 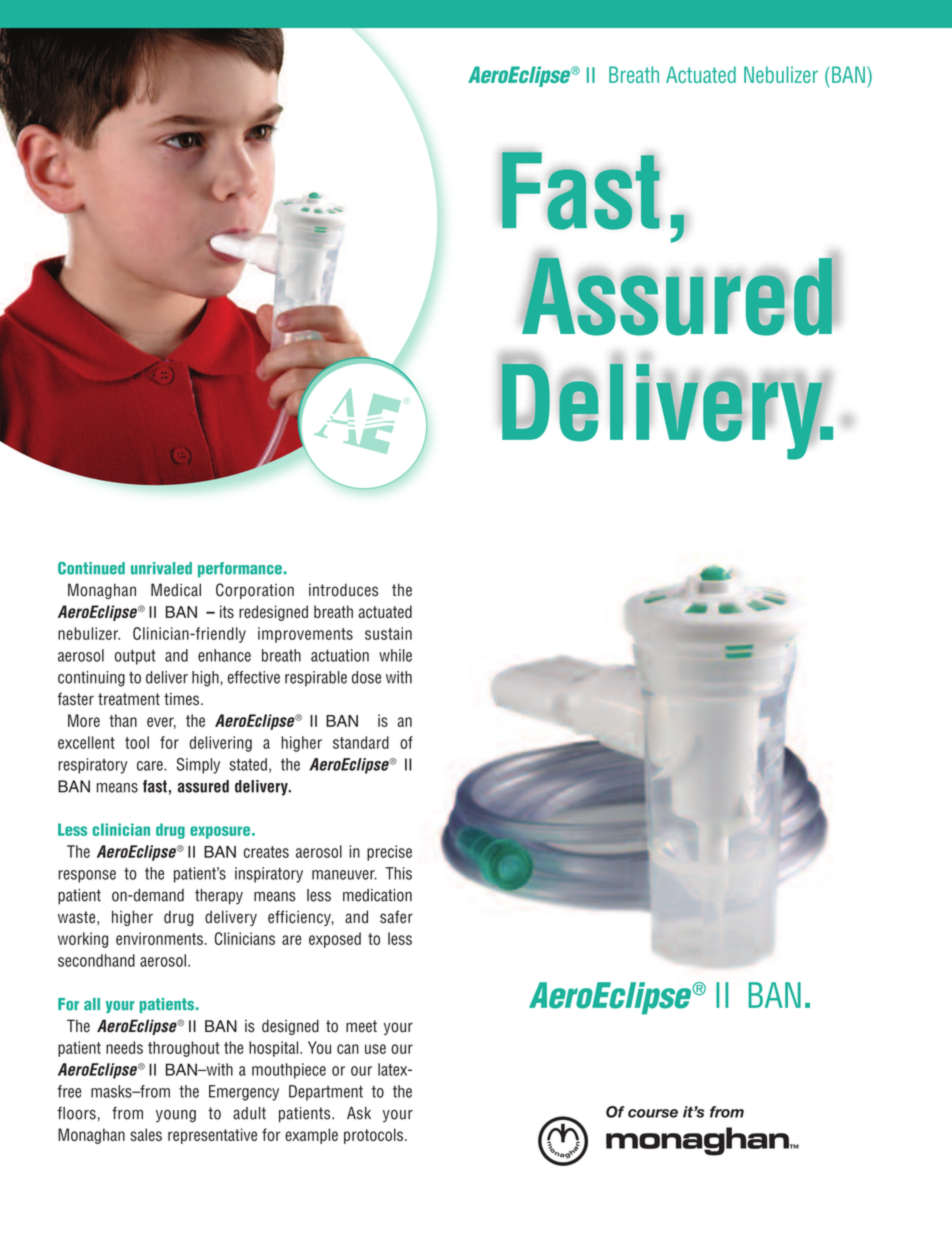 I want to click on protocols, so click(x=373, y=1136).
